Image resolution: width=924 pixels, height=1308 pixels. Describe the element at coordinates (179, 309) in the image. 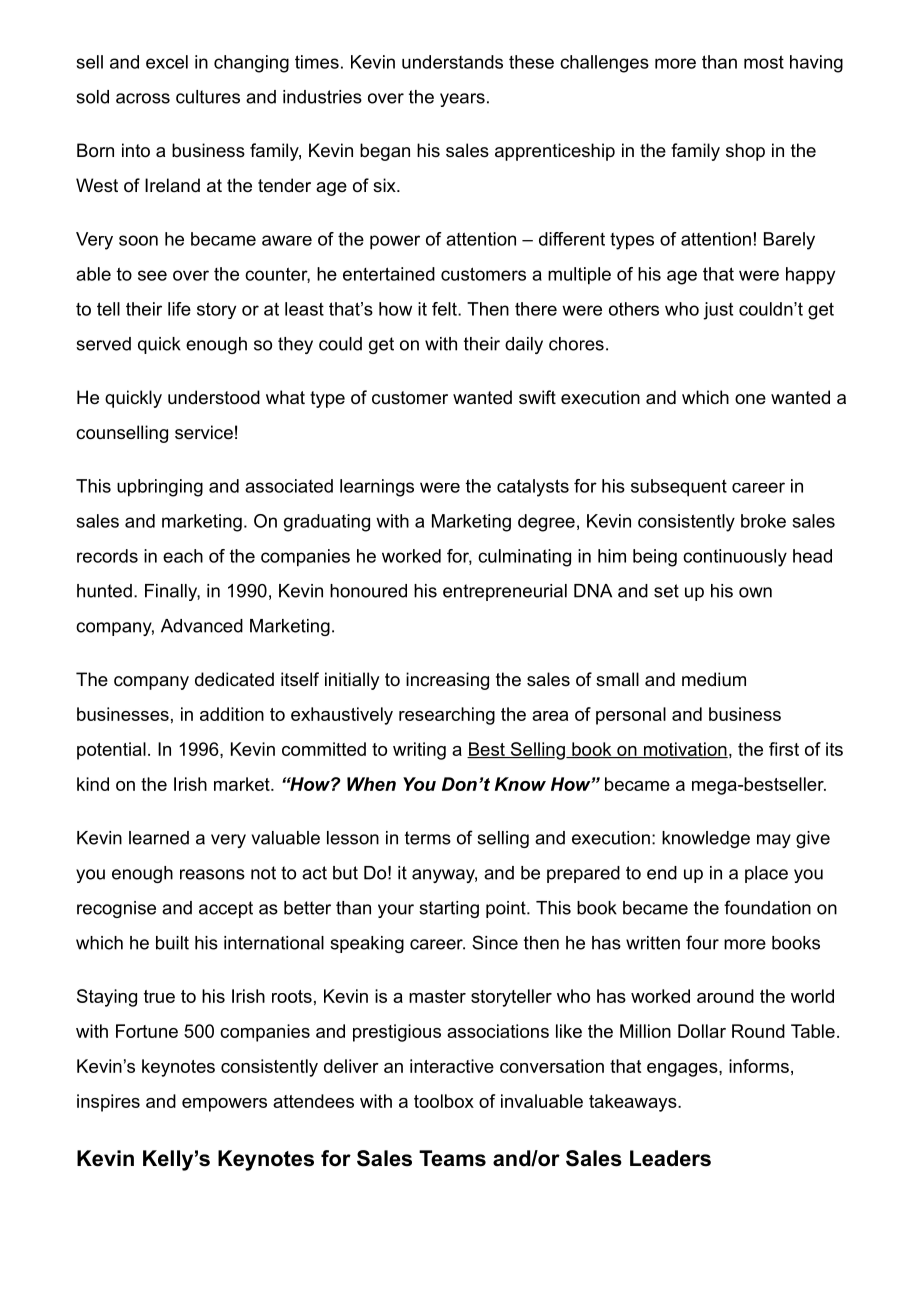

I see `life` at that location.
